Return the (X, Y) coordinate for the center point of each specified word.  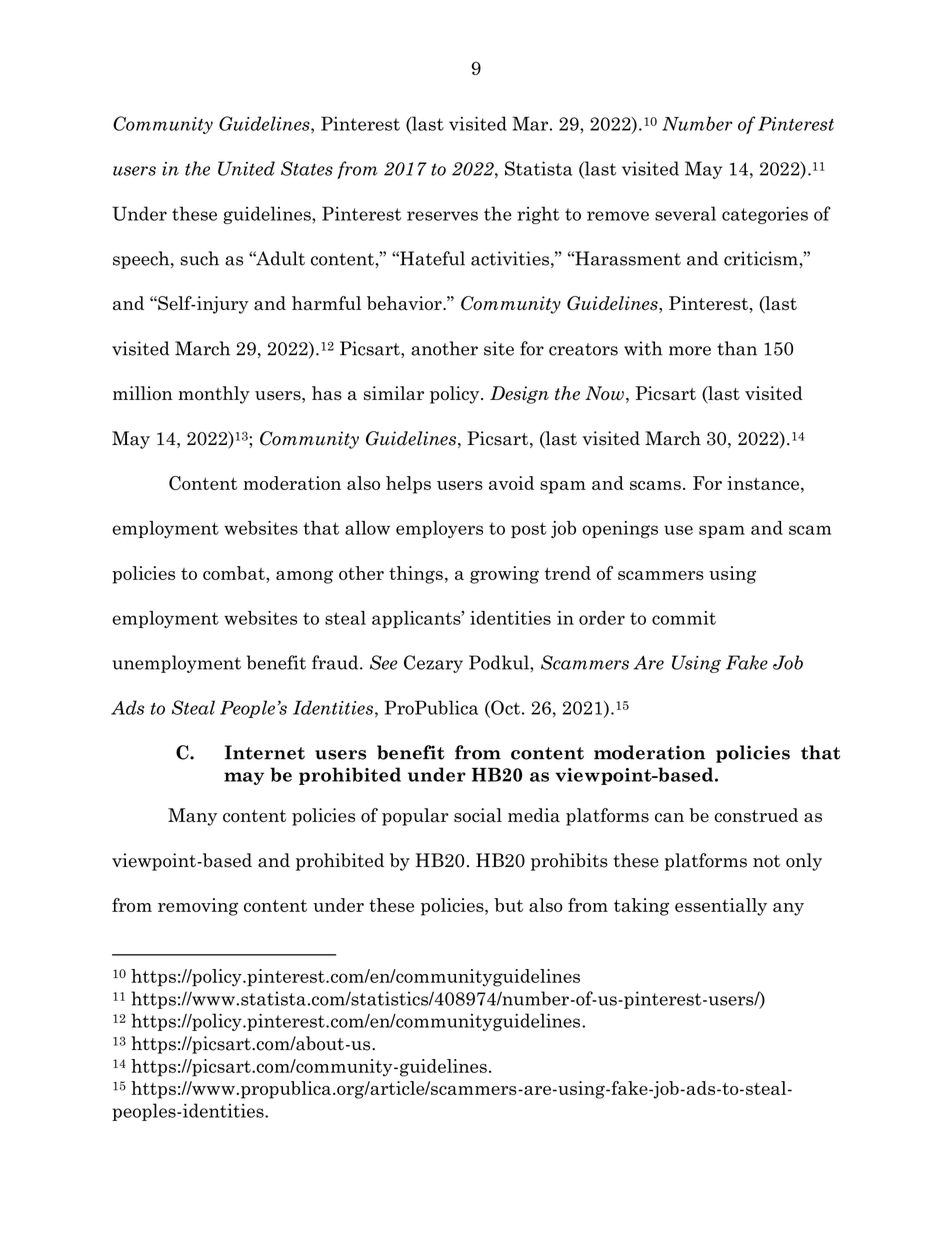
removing (198, 907)
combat (235, 573)
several (685, 213)
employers (439, 529)
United (246, 168)
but (508, 905)
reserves (442, 216)
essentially (721, 907)
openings (620, 530)
